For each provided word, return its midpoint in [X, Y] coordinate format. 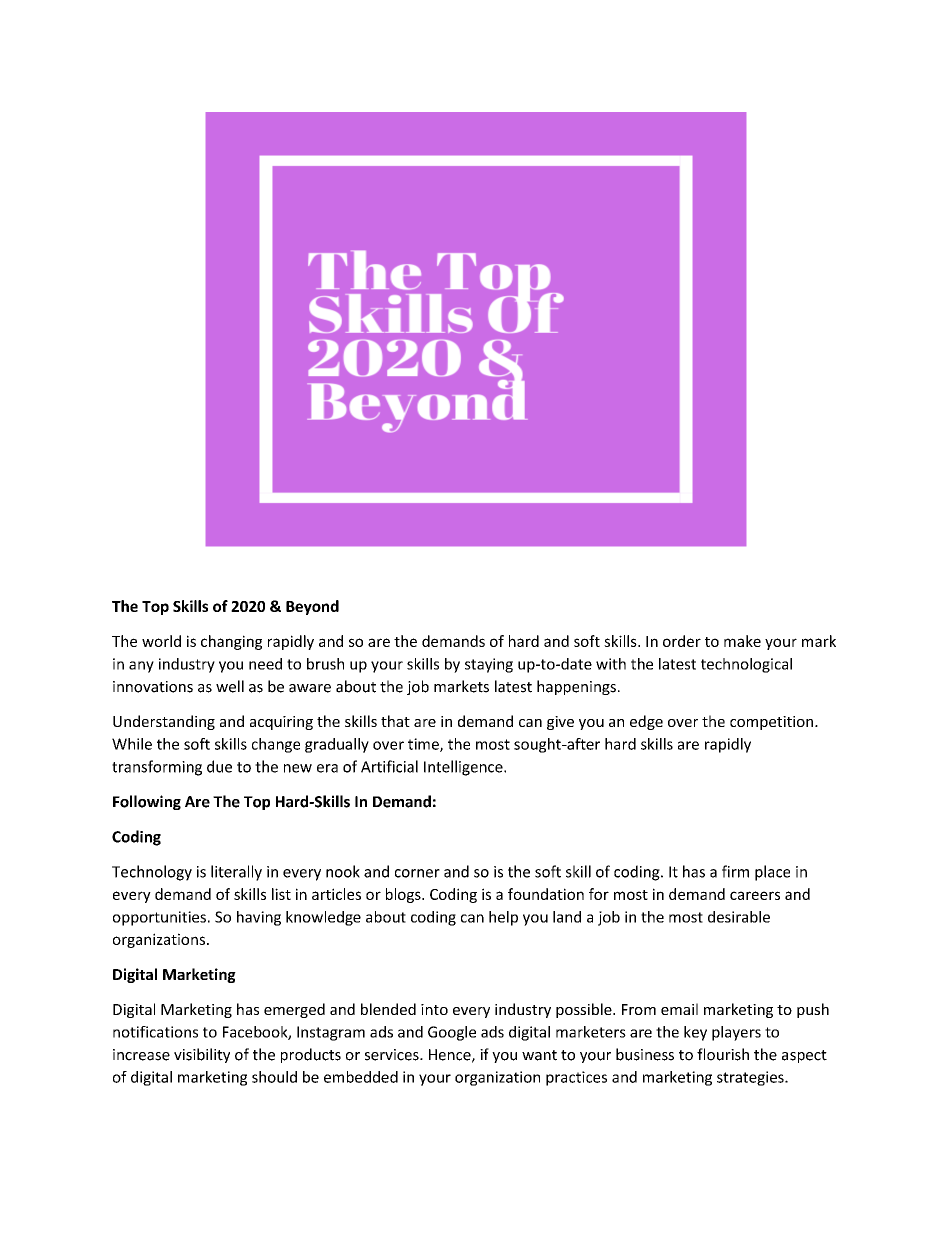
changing [231, 642]
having [259, 918]
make [742, 641]
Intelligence [464, 768]
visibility [202, 1055]
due [219, 766]
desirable [739, 917]
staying [489, 665]
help [503, 918]
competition [773, 723]
